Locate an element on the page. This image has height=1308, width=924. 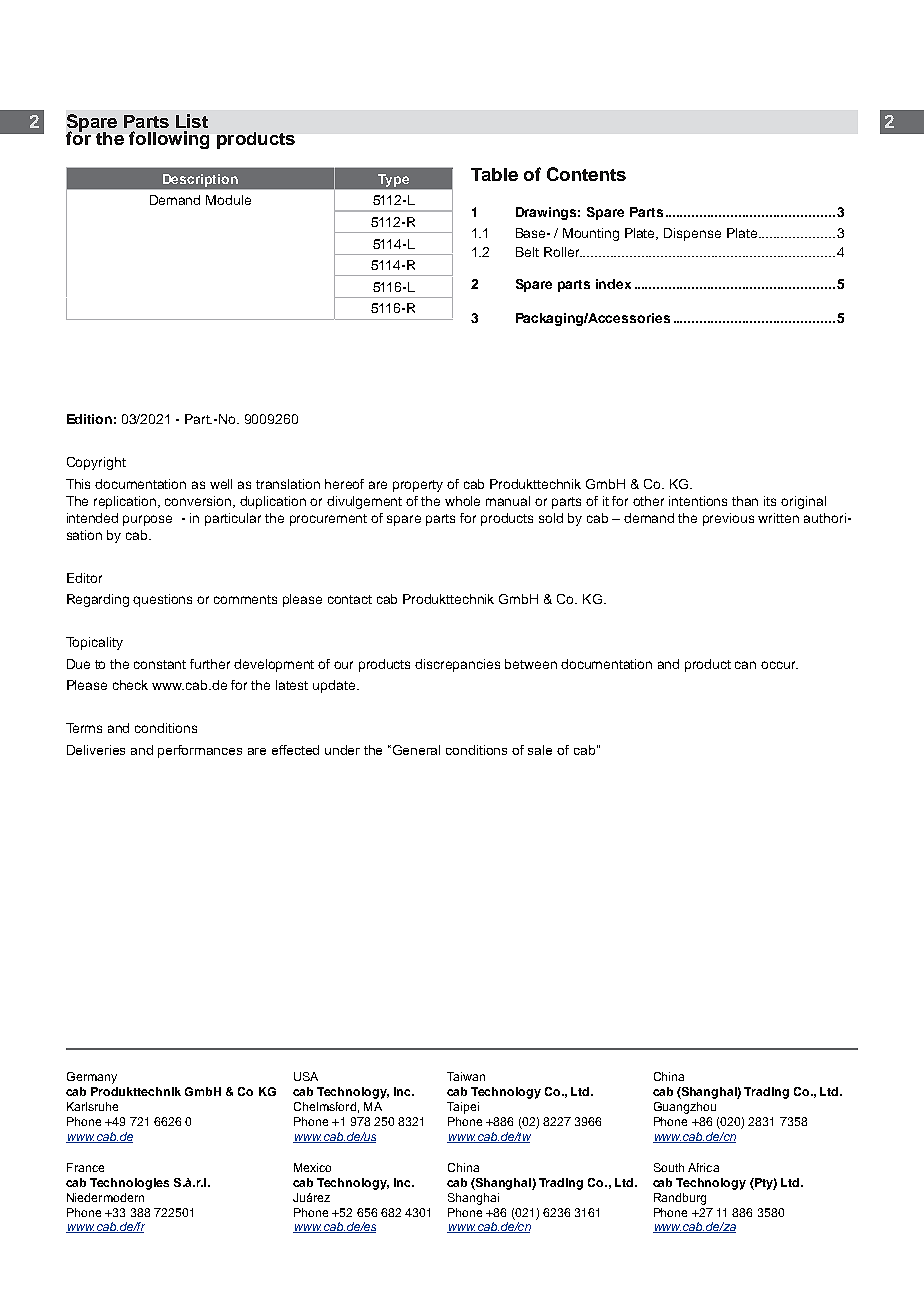
Type is located at coordinates (393, 180).
